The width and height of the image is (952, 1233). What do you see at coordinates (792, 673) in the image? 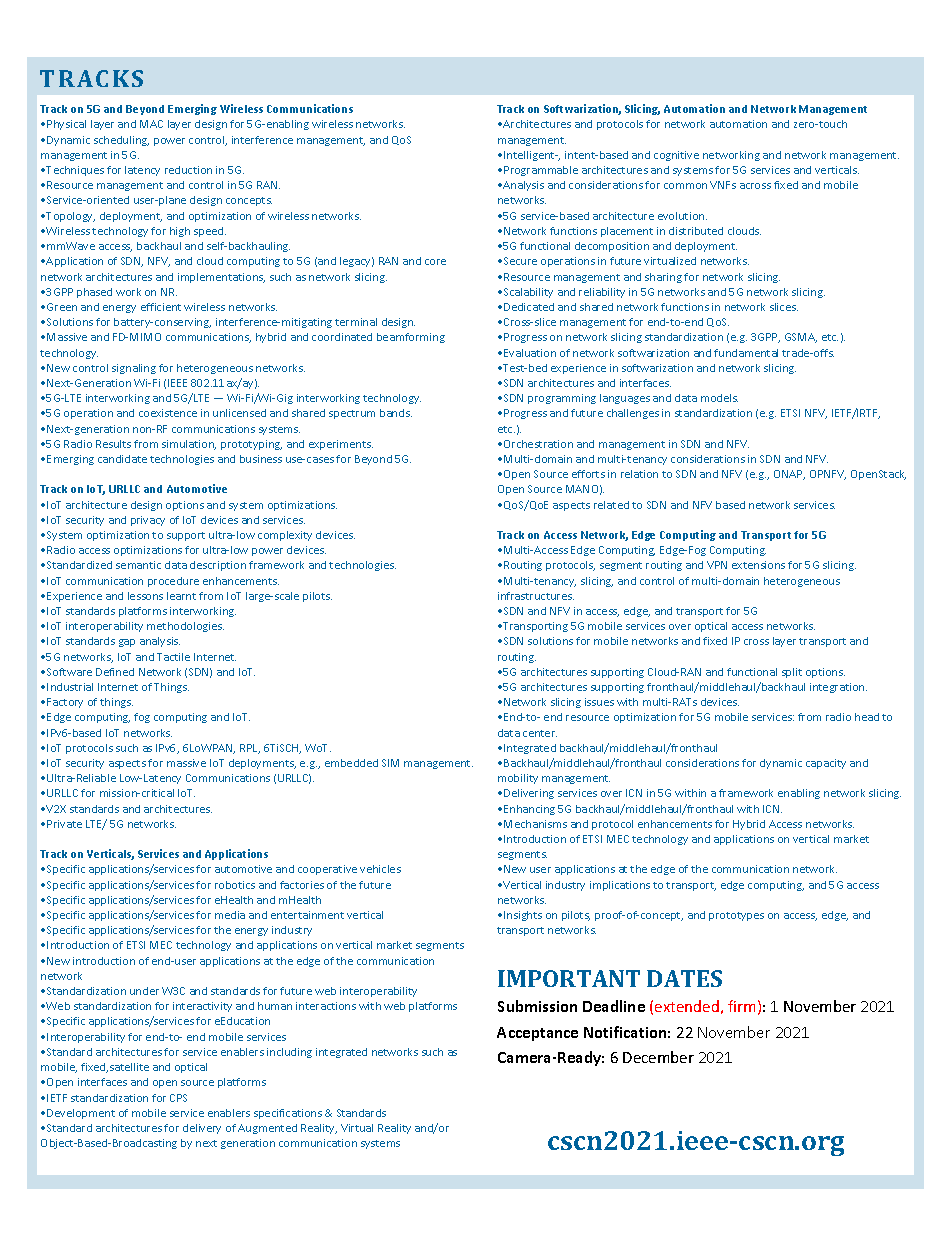
I see `split` at bounding box center [792, 673].
